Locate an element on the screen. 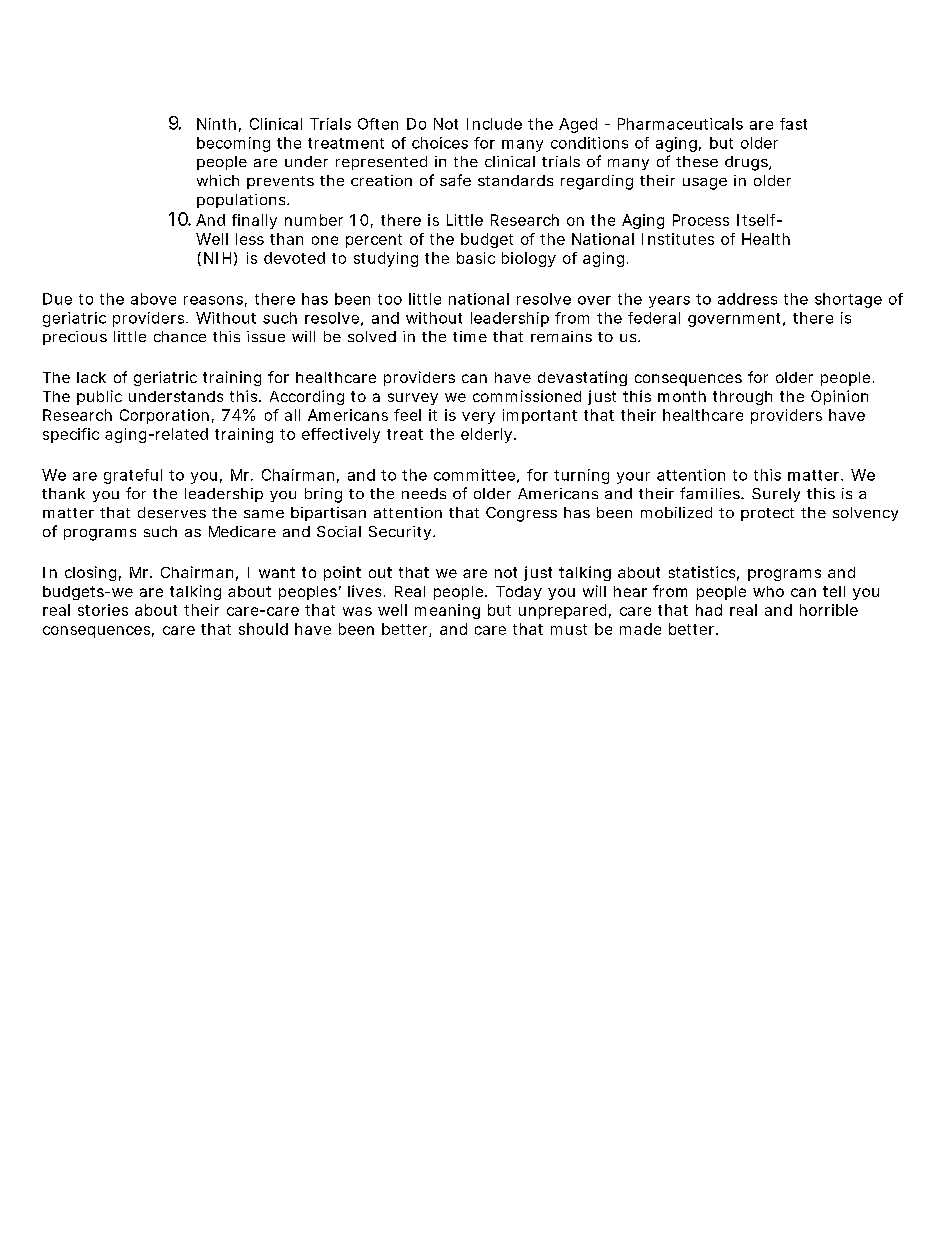  fast is located at coordinates (793, 124).
